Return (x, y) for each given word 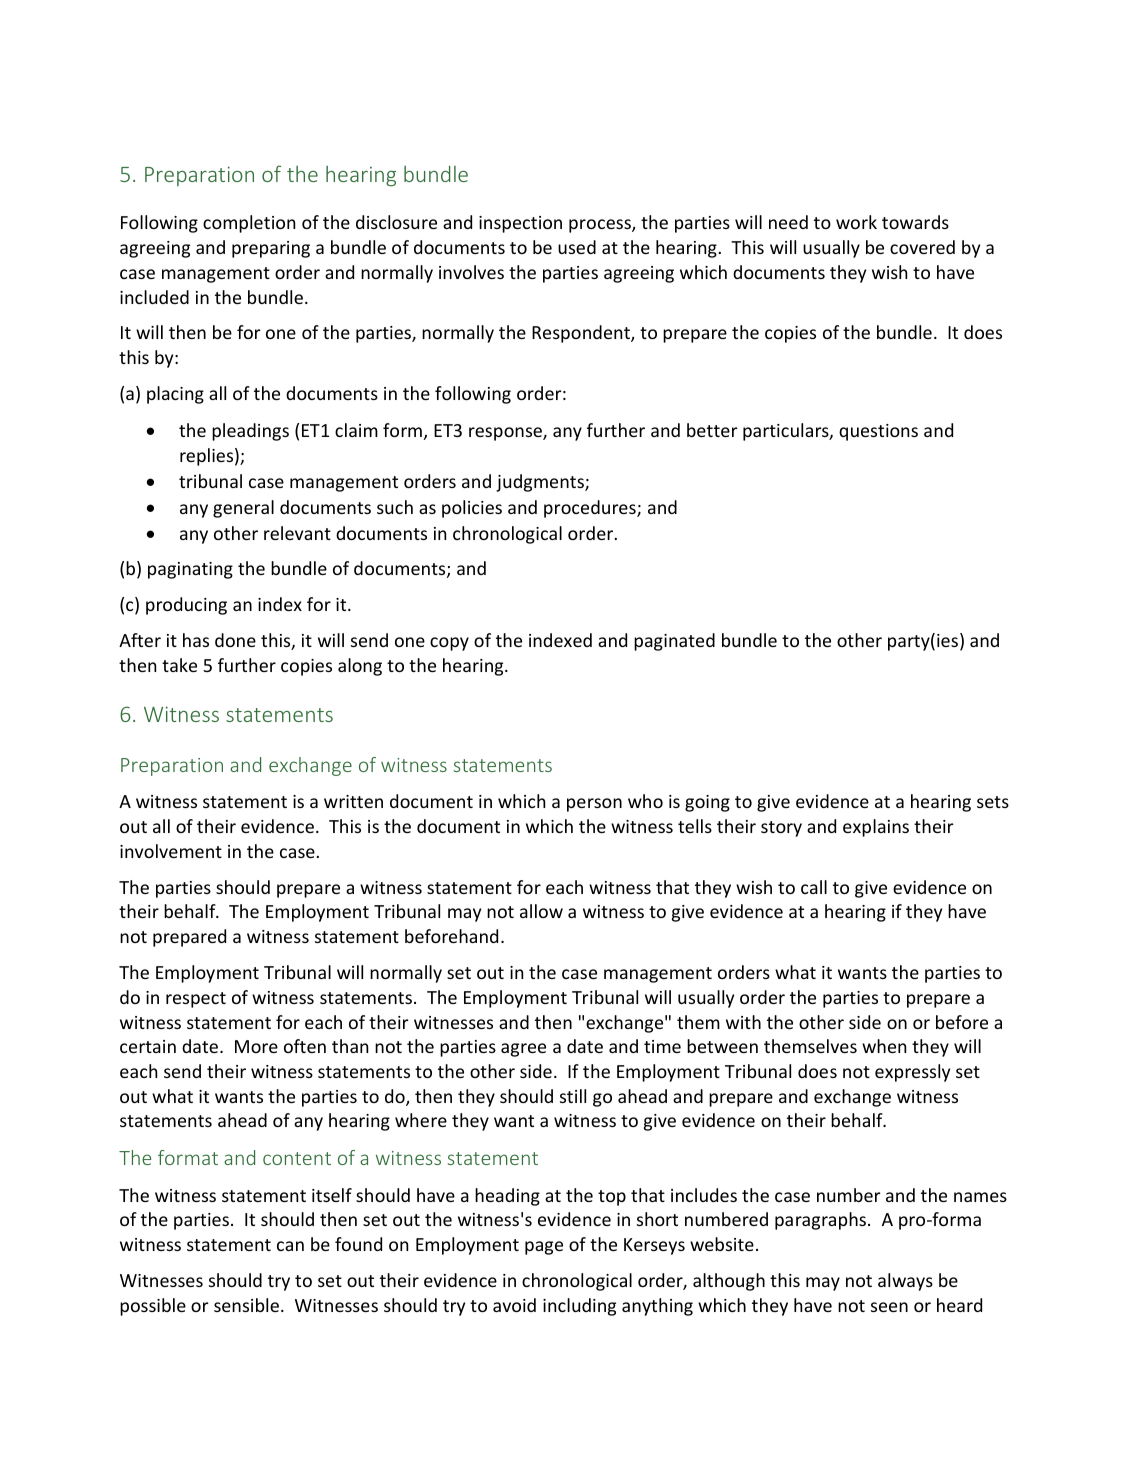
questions (878, 432)
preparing (271, 249)
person (594, 805)
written (353, 801)
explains (876, 828)
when (884, 1046)
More (256, 1046)
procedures (591, 509)
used (577, 247)
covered (922, 247)
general (243, 509)
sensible (246, 1305)
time (662, 1046)
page (544, 1248)
